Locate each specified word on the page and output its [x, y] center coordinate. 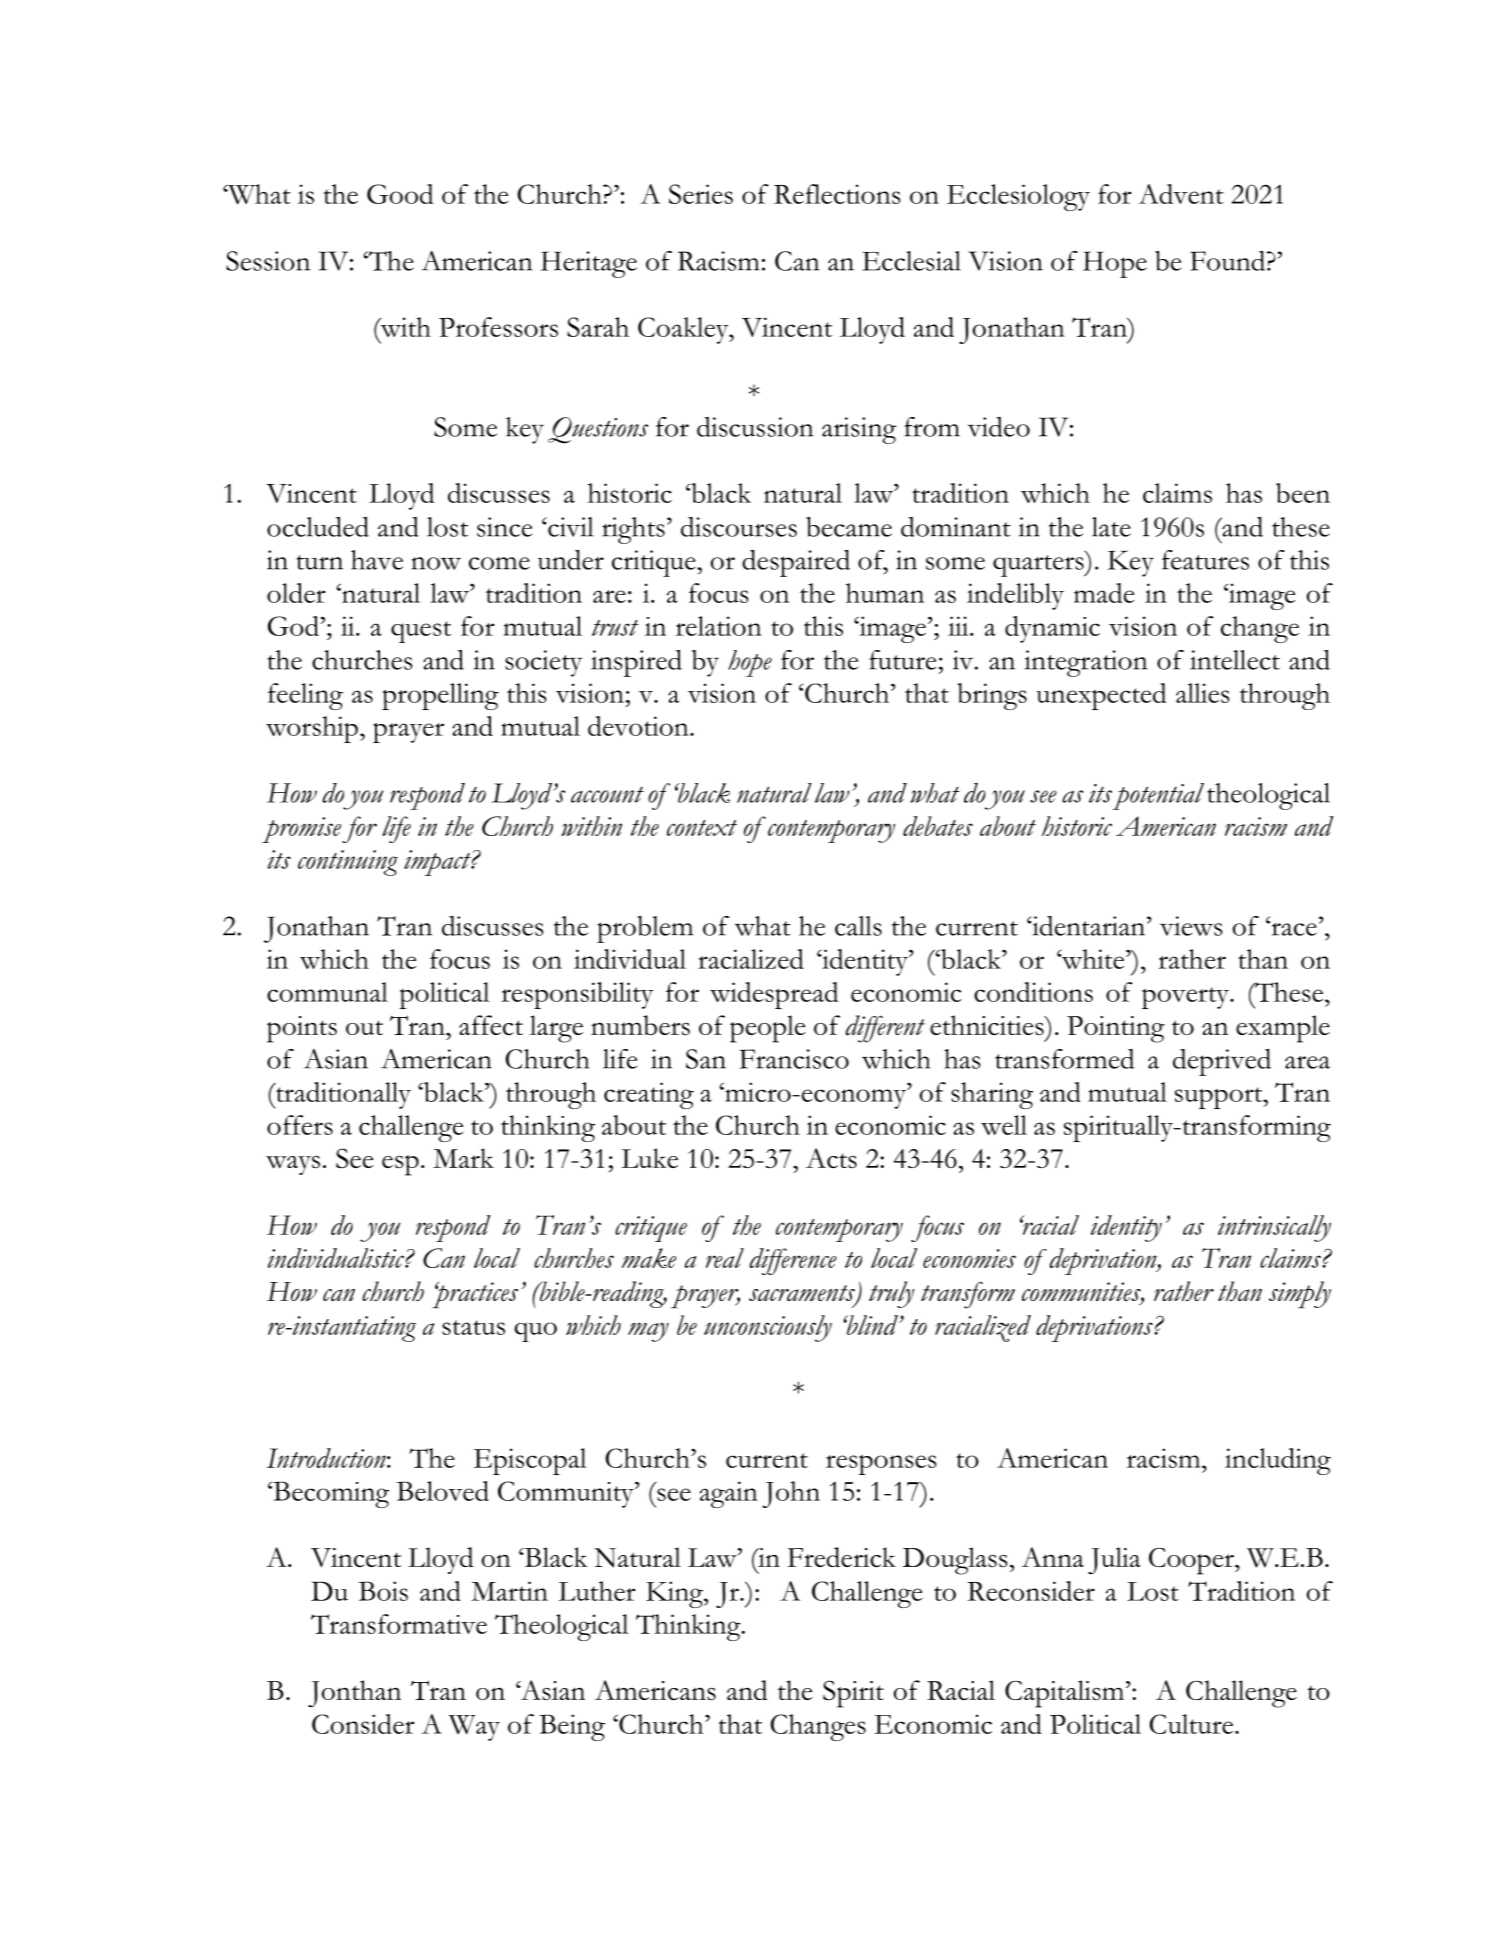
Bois [383, 1591]
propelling [440, 696]
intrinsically [1274, 1228]
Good [400, 194]
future [902, 660]
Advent [1181, 194]
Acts [831, 1158]
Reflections [837, 194]
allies [1203, 693]
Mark [463, 1158]
